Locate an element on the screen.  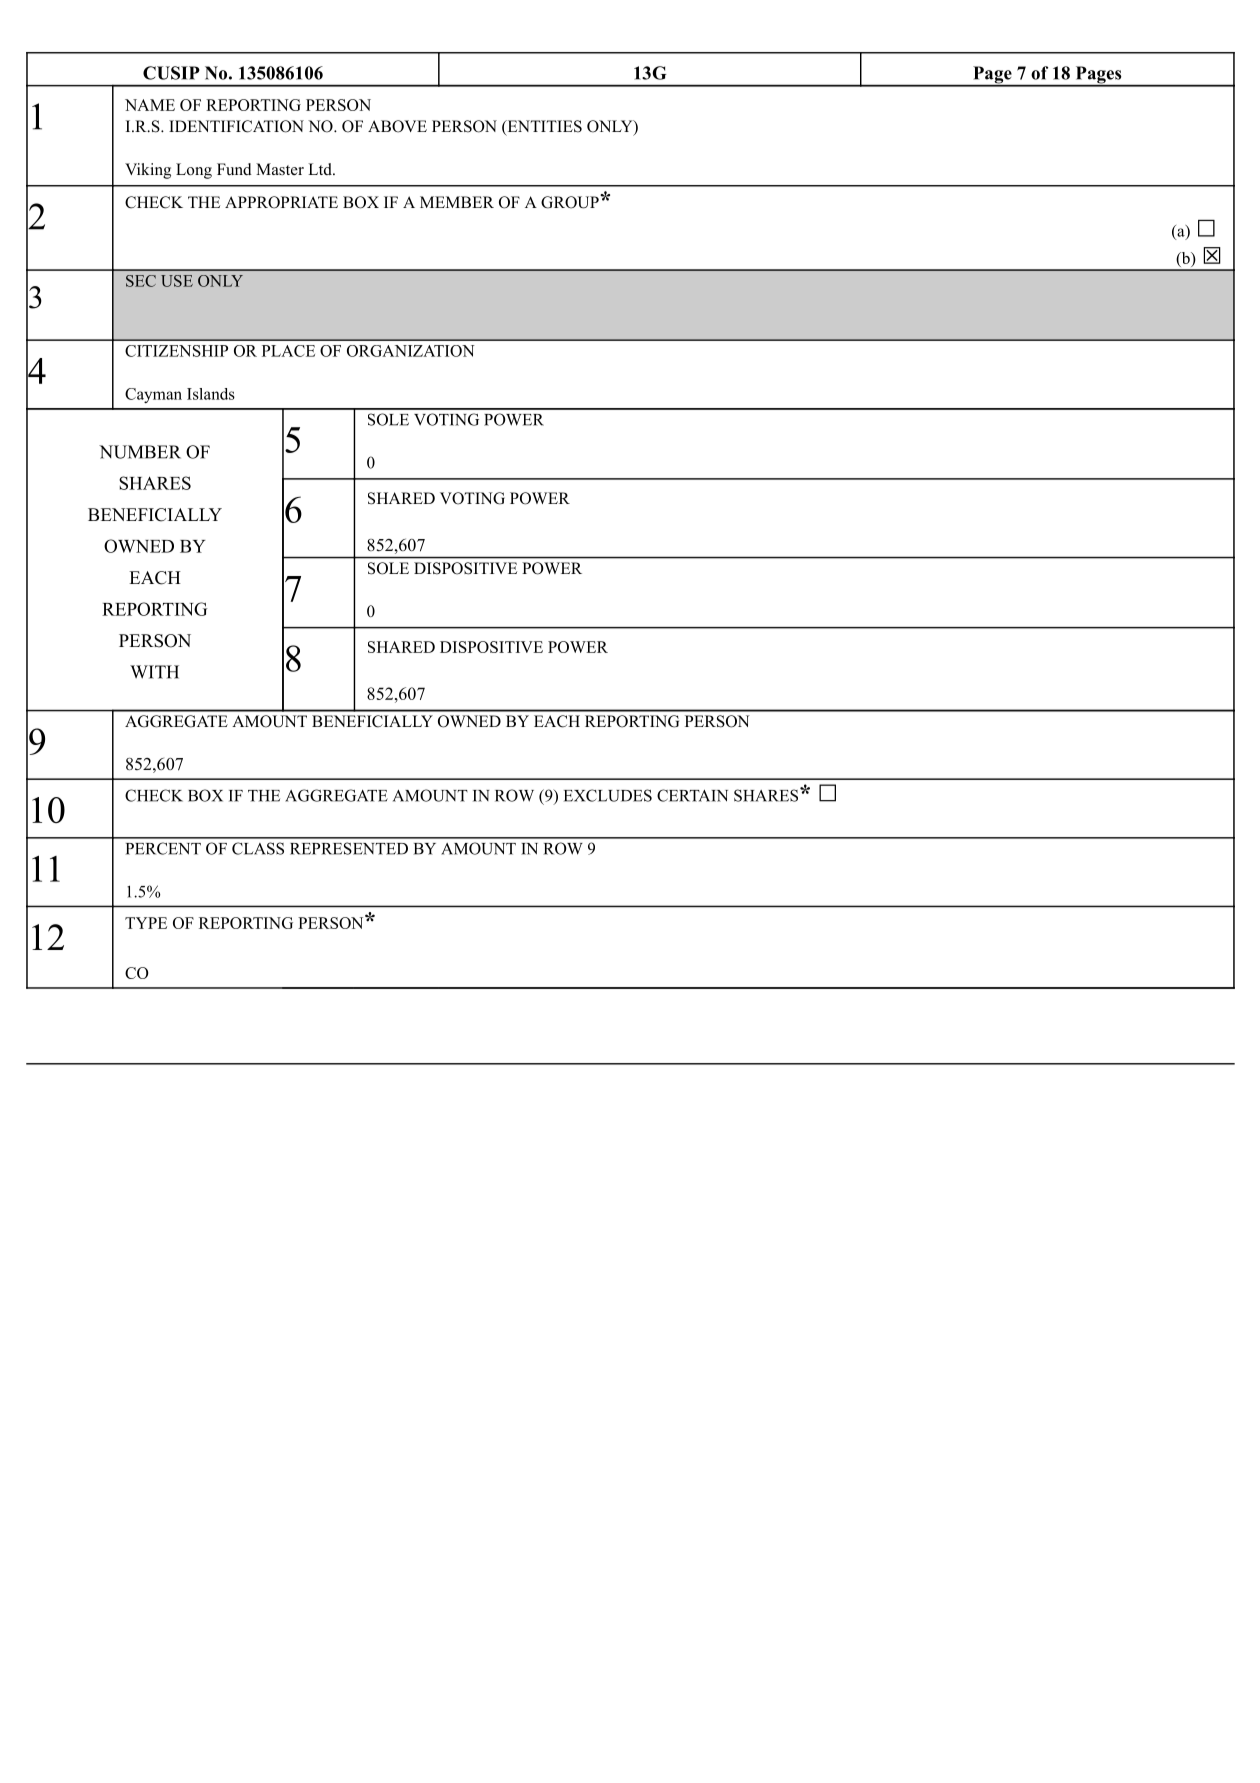
MEMBER is located at coordinates (457, 202).
